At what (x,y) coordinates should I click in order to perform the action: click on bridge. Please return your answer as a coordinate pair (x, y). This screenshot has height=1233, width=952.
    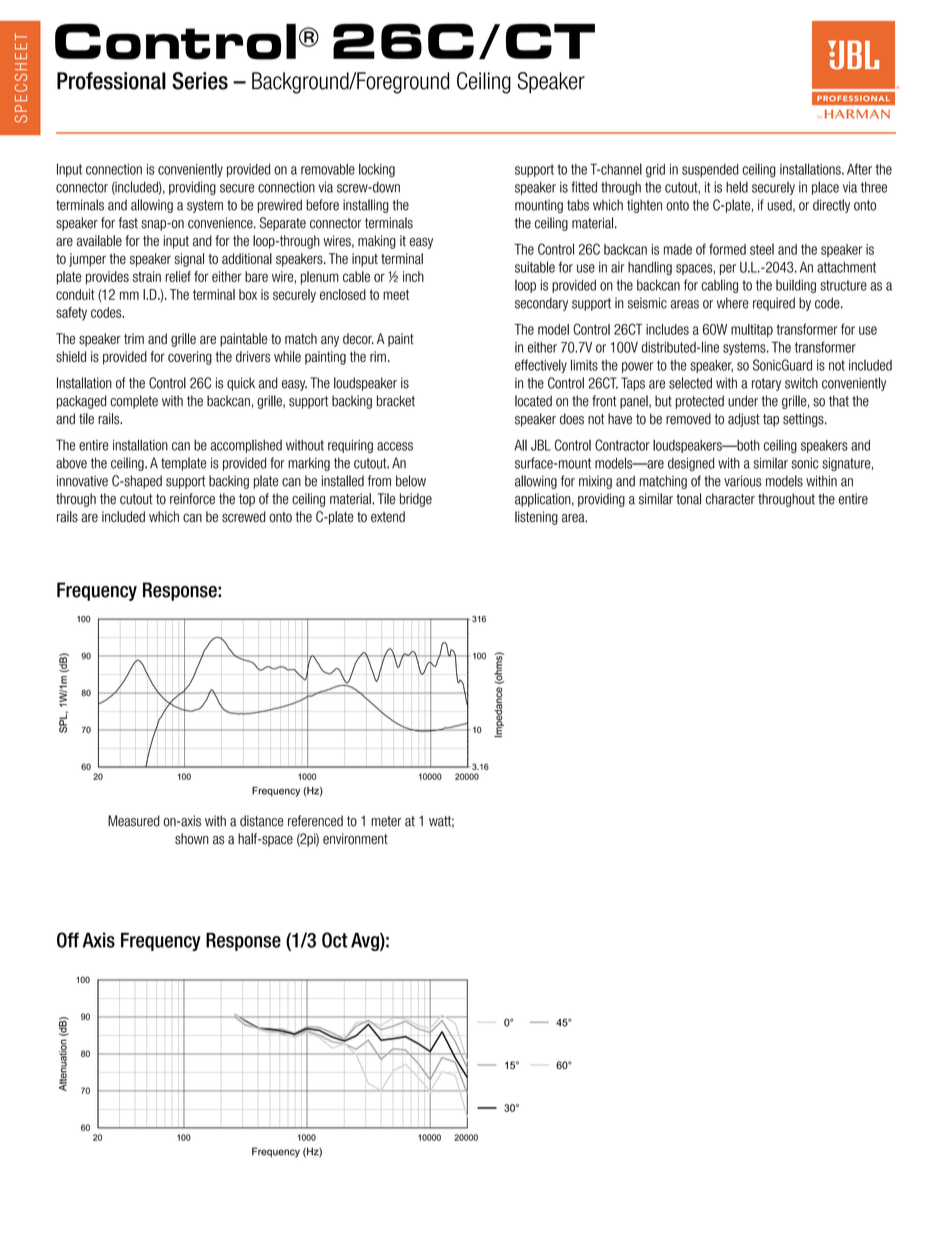
    Looking at the image, I should click on (416, 500).
